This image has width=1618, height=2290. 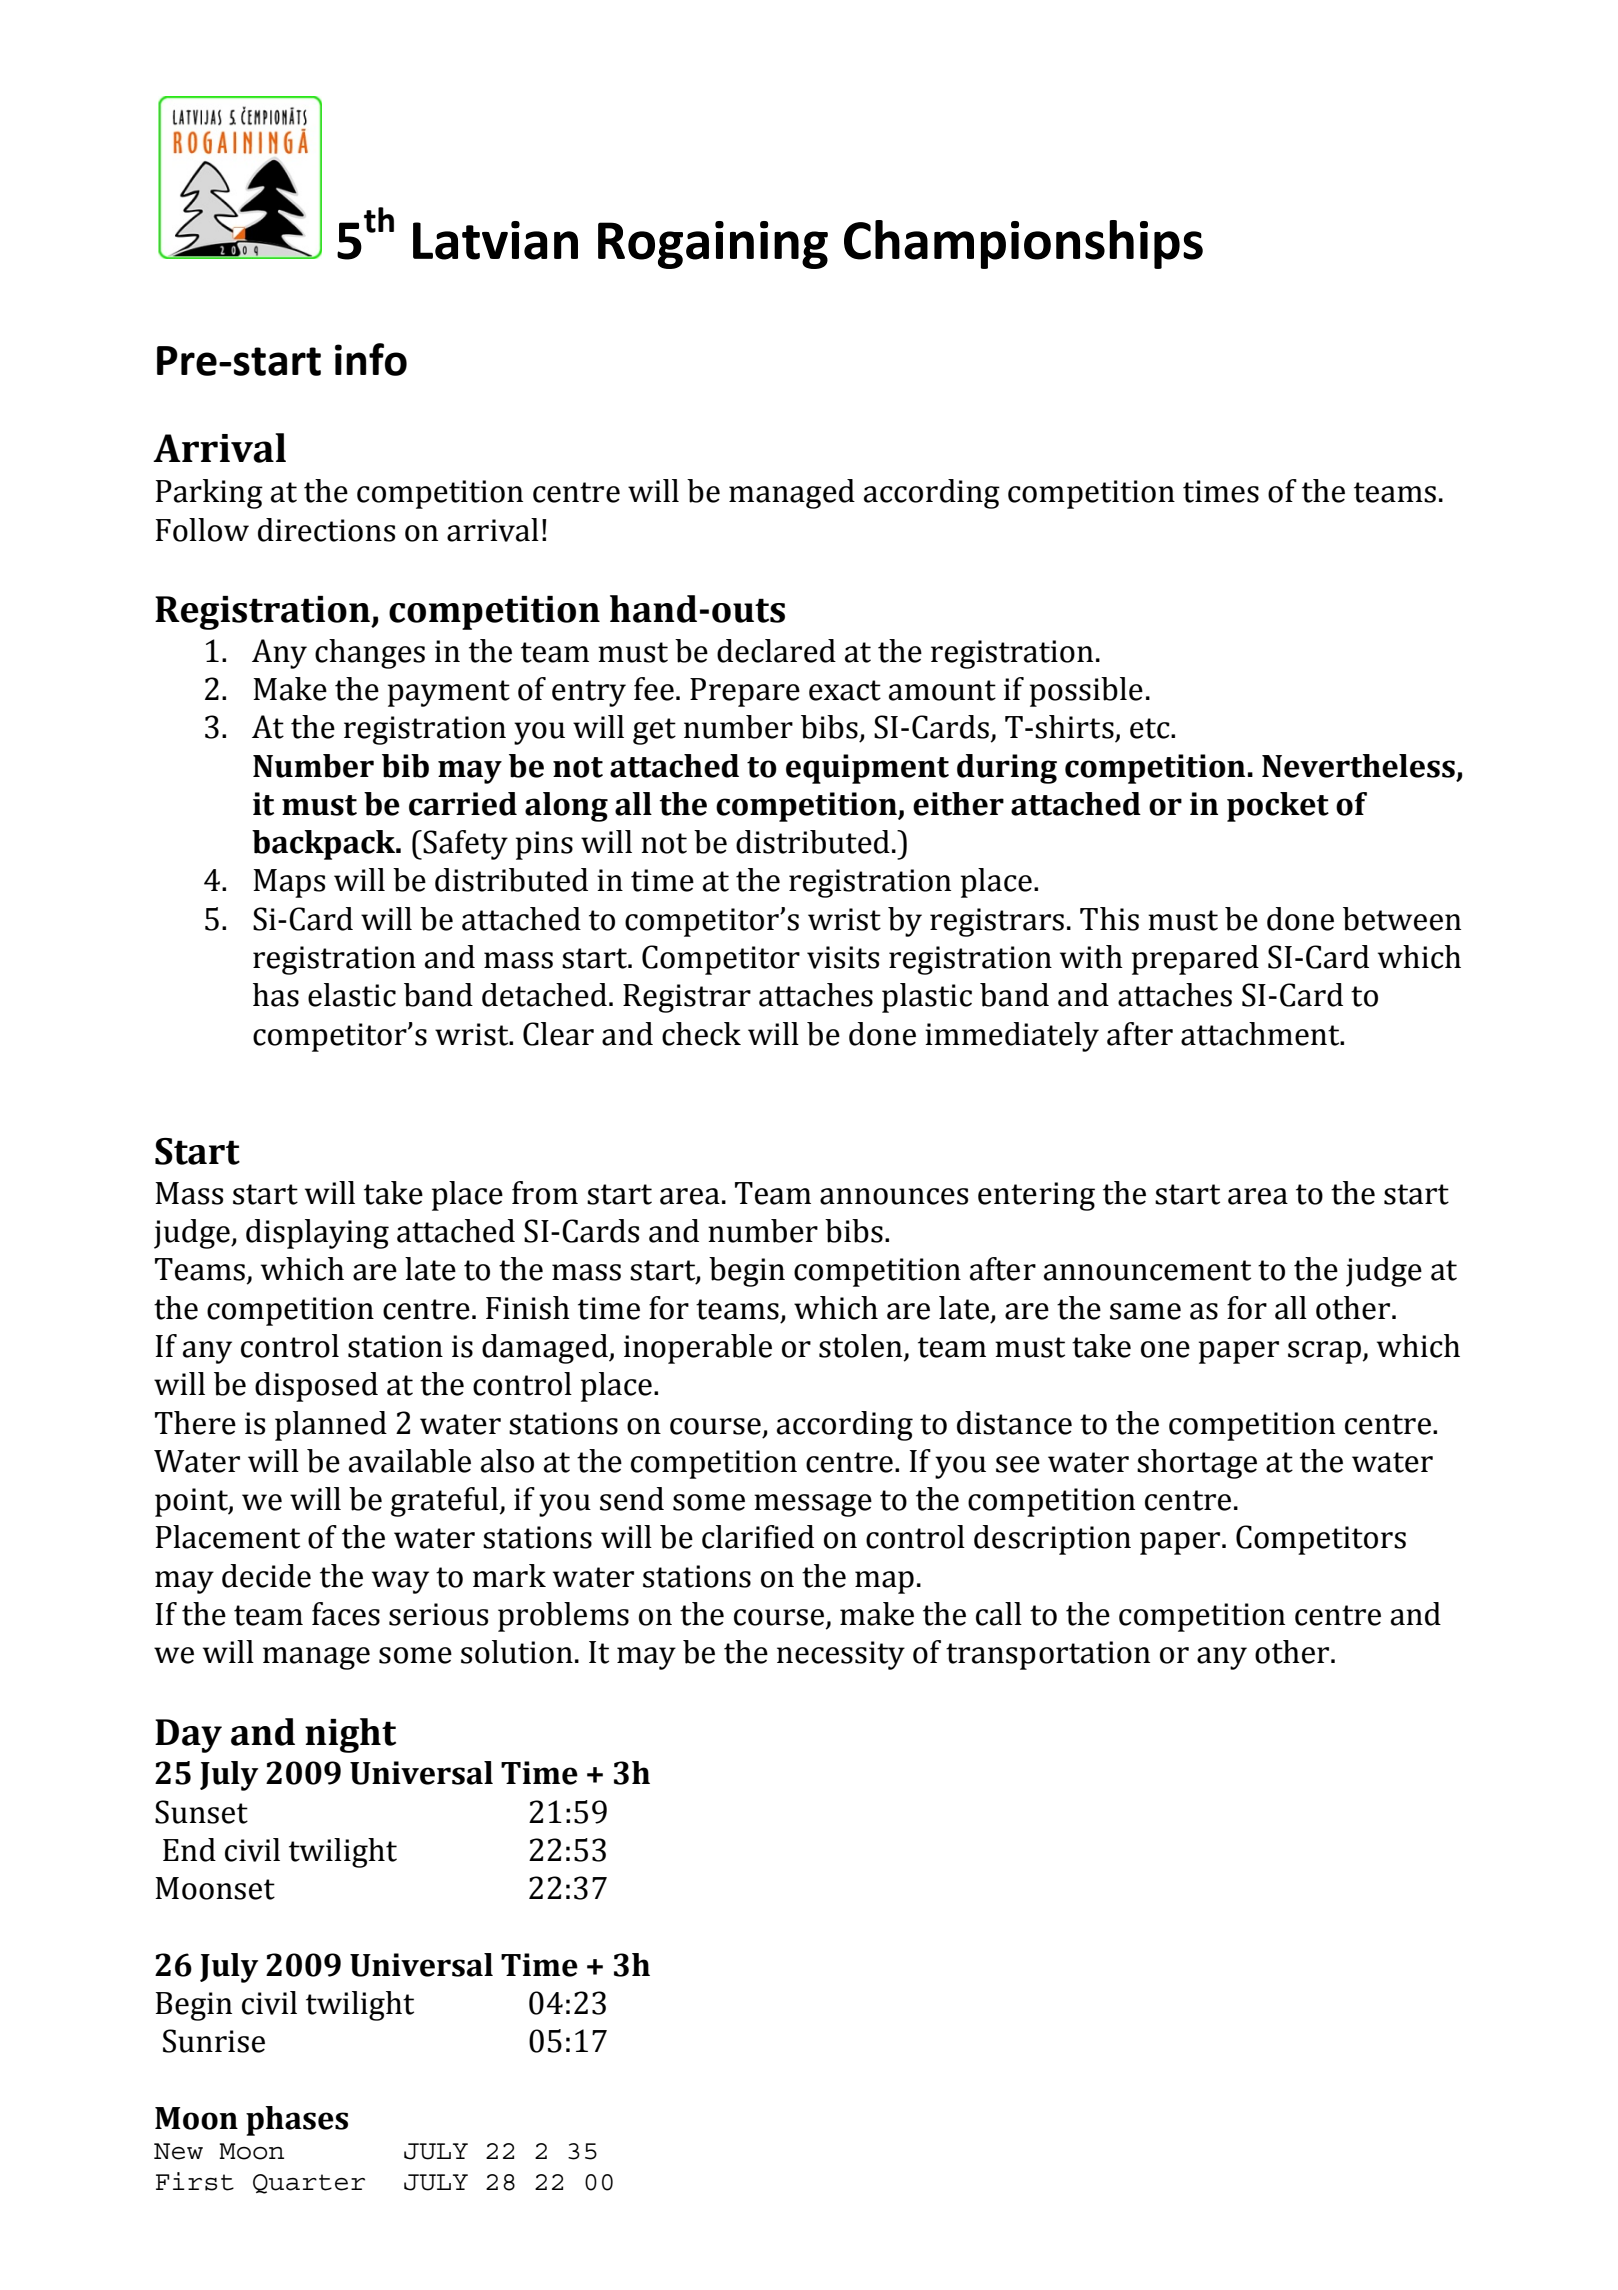 What do you see at coordinates (894, 1196) in the image?
I see `announces` at bounding box center [894, 1196].
